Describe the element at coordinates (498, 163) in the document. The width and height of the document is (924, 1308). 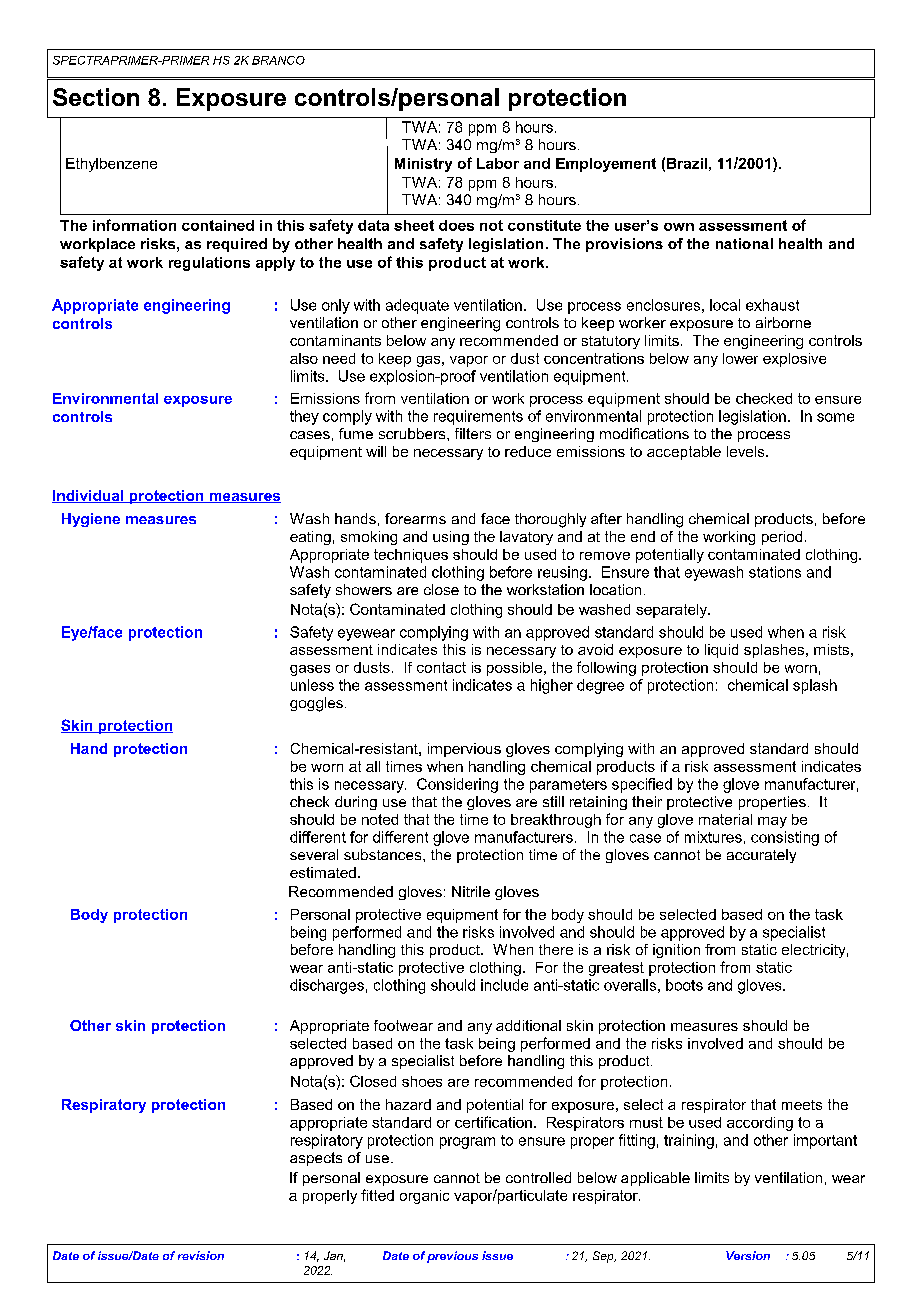
I see `Labor` at that location.
